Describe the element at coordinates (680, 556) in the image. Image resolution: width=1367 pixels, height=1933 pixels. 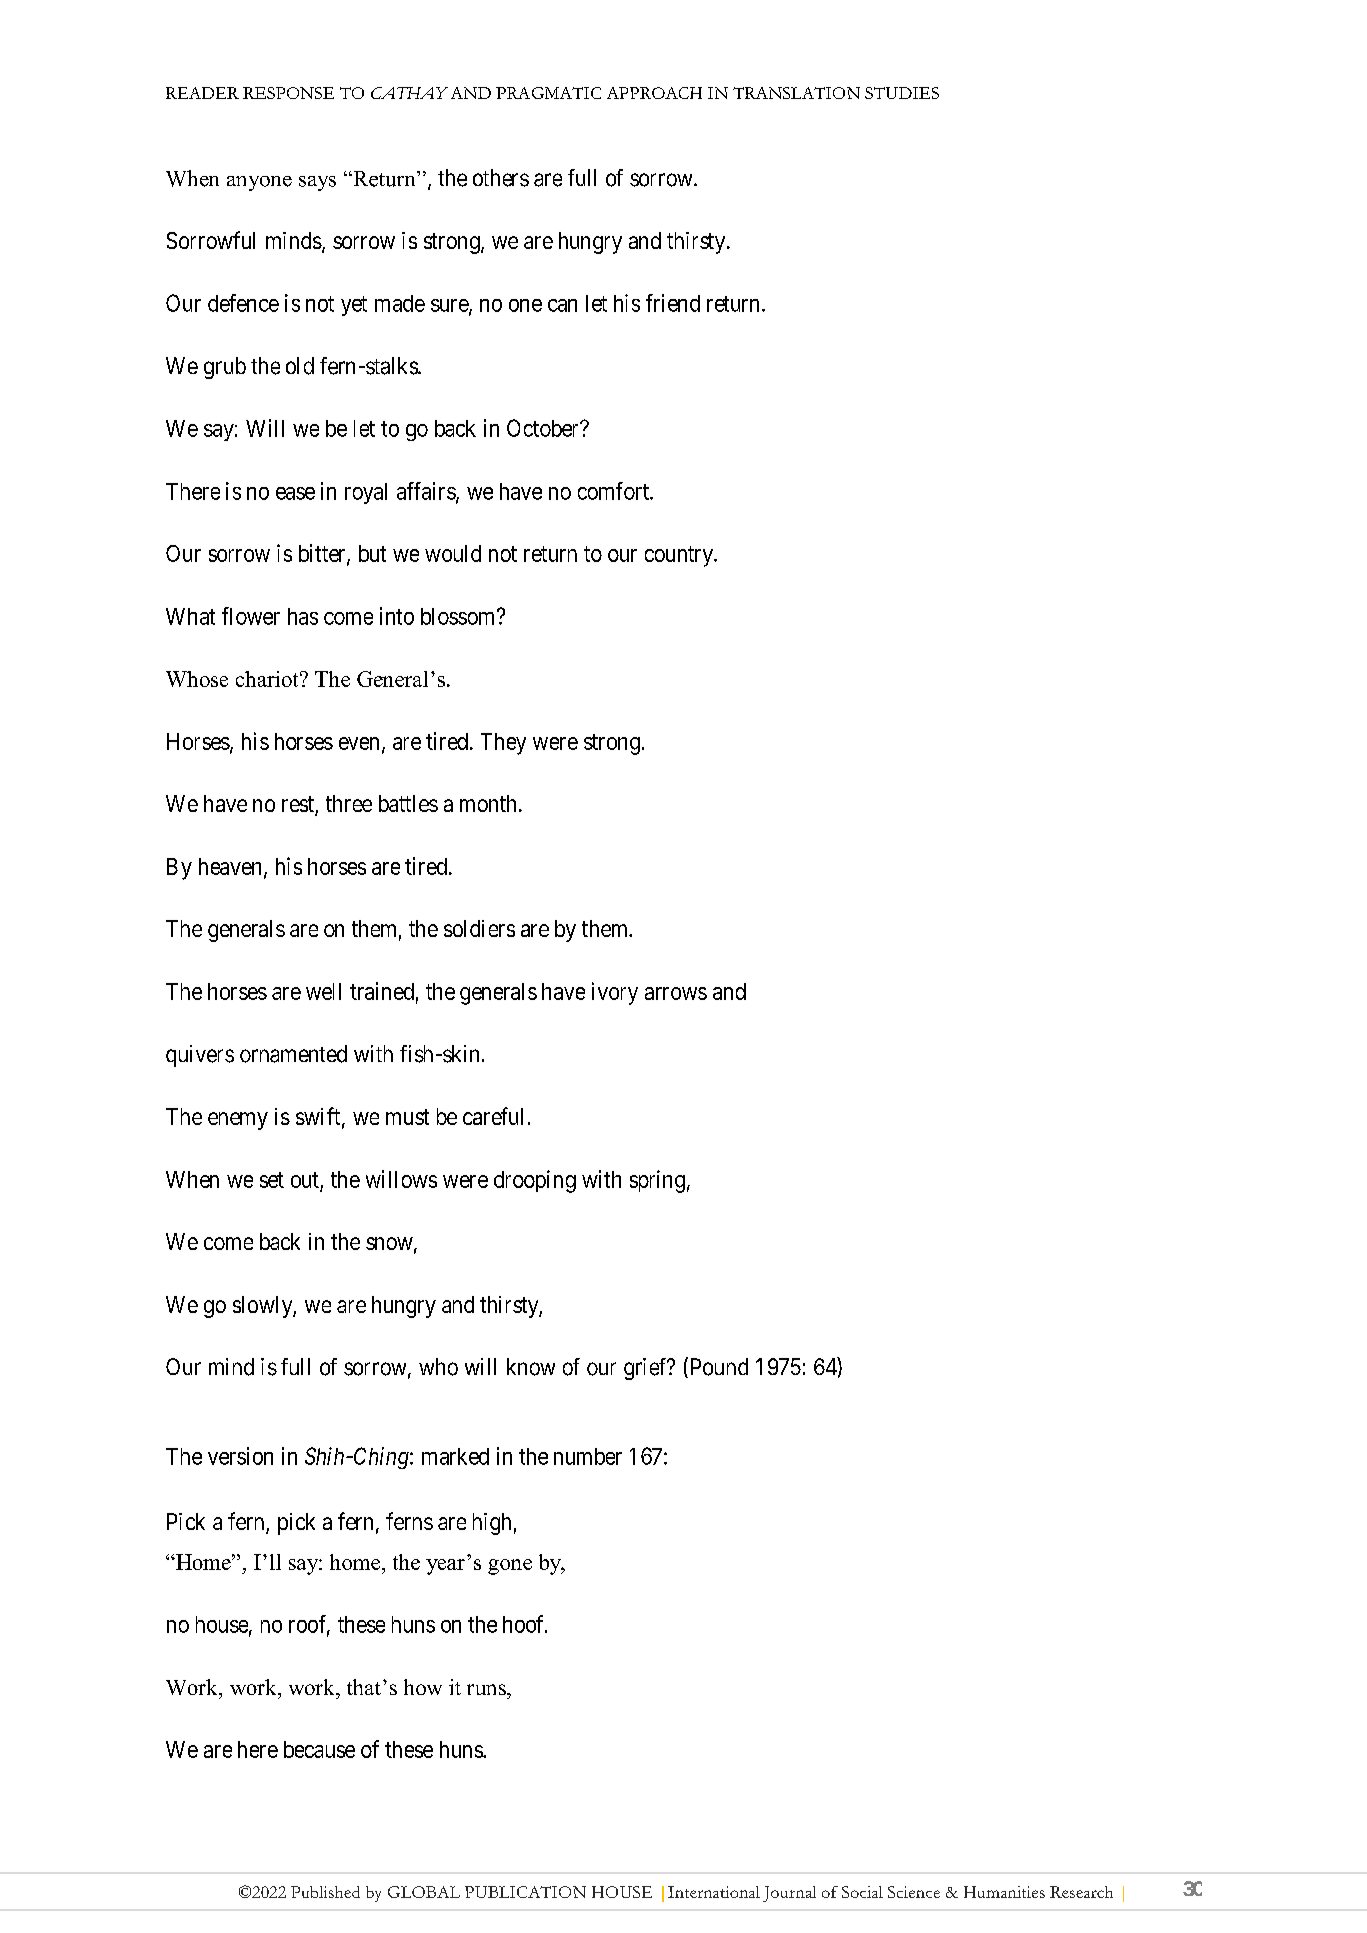
I see `country` at that location.
